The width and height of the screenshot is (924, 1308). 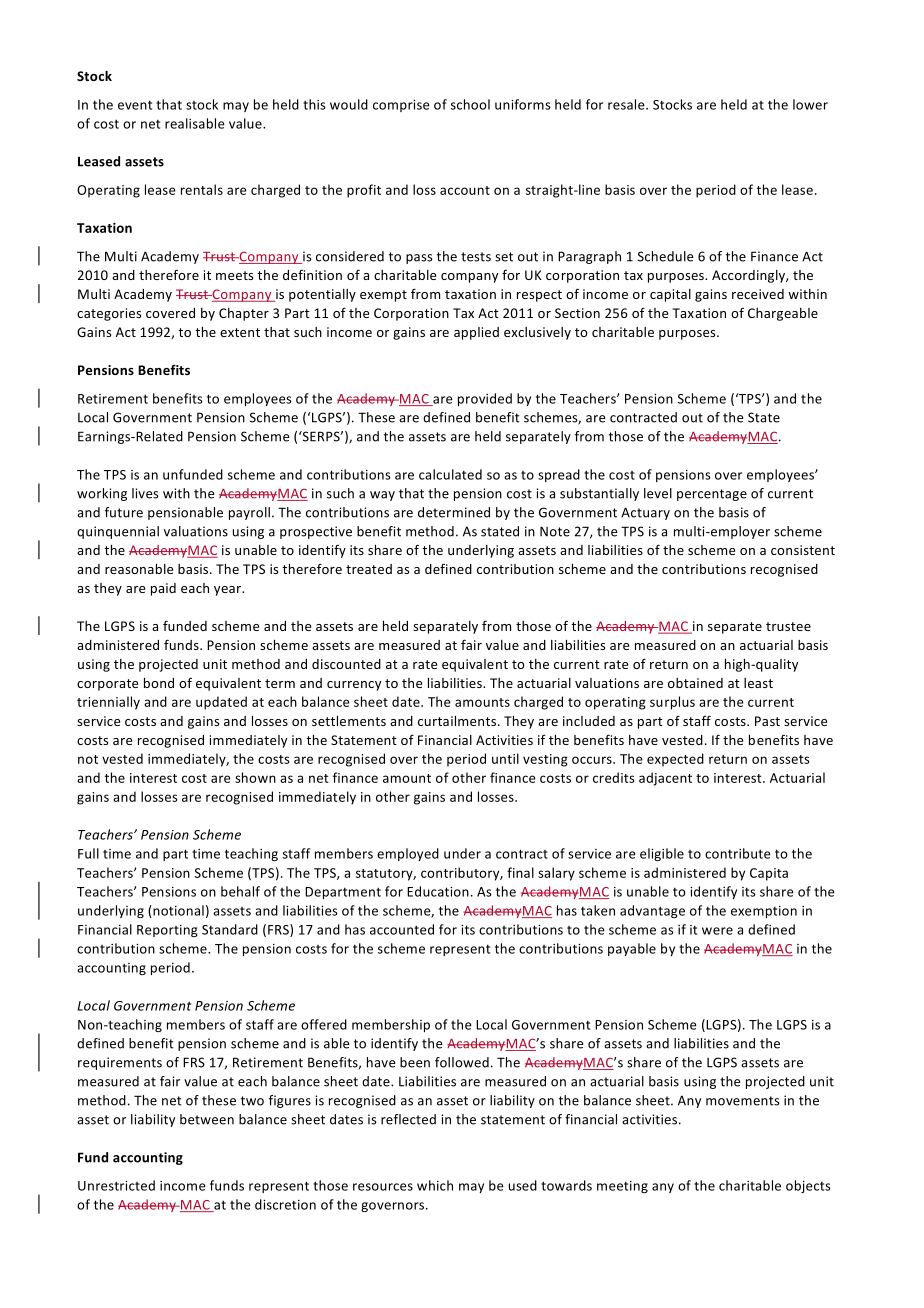 I want to click on Unrestricted, so click(x=116, y=1185).
